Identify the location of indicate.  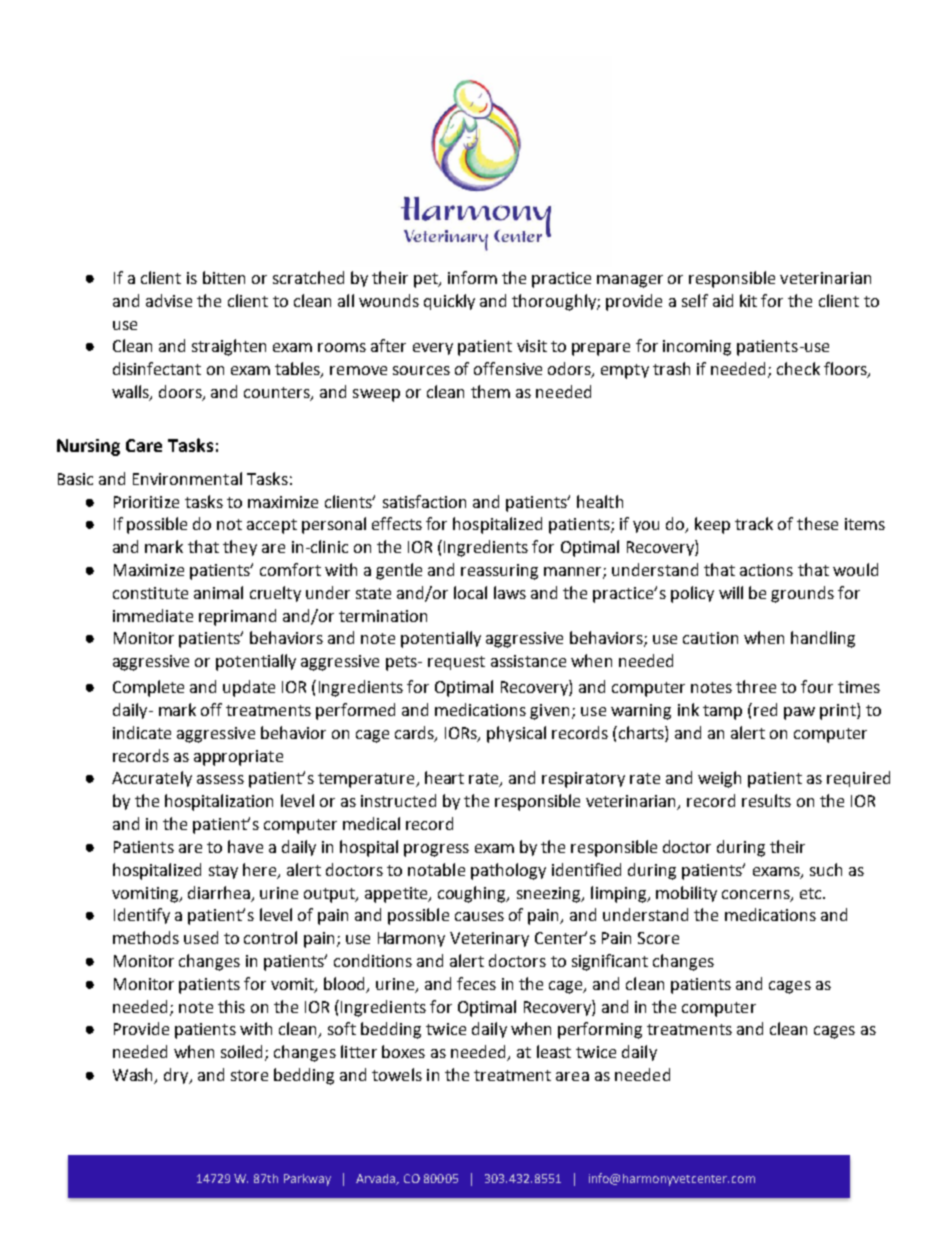
(142, 732).
